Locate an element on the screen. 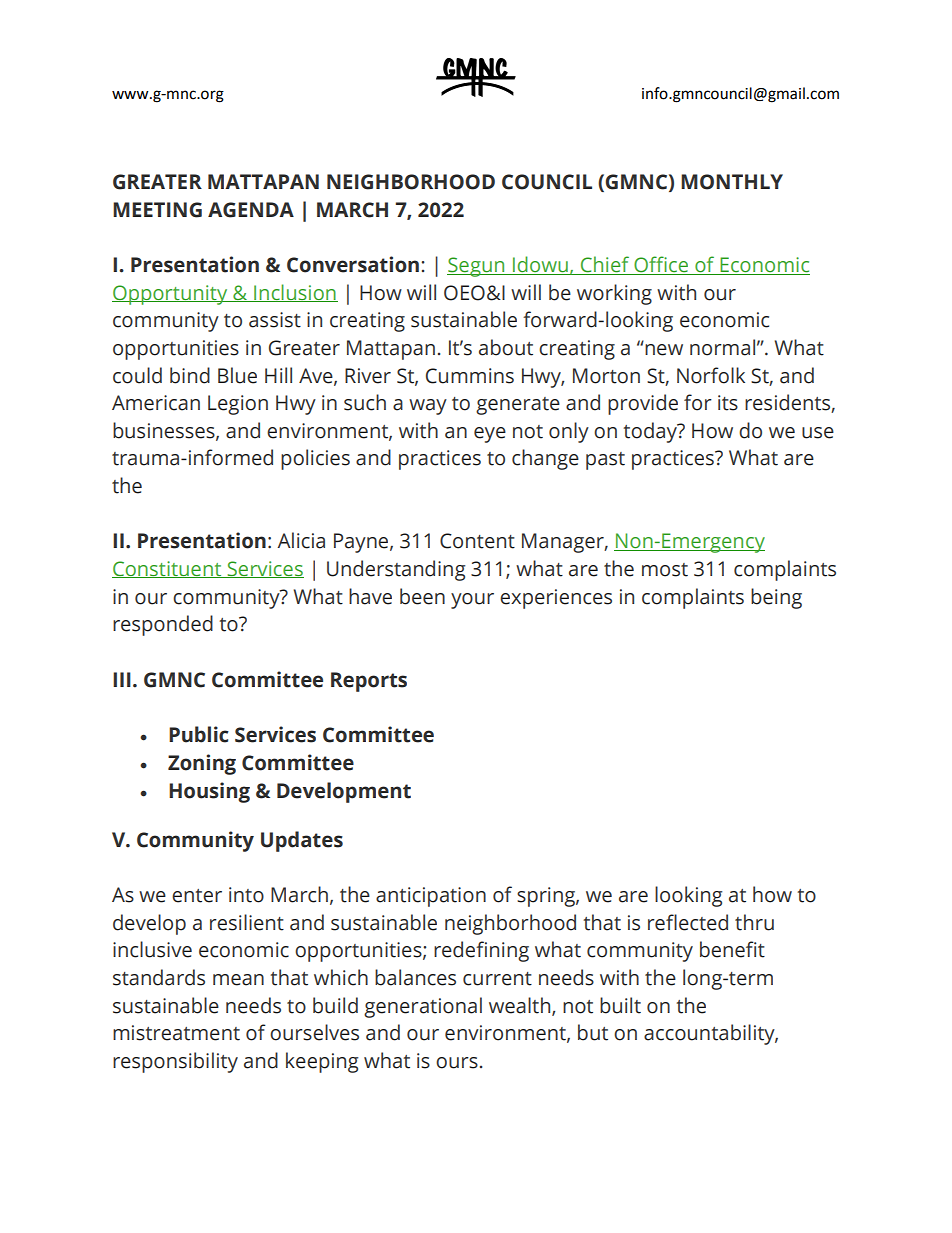 The height and width of the screenshot is (1233, 952). mistreatment is located at coordinates (176, 1033).
